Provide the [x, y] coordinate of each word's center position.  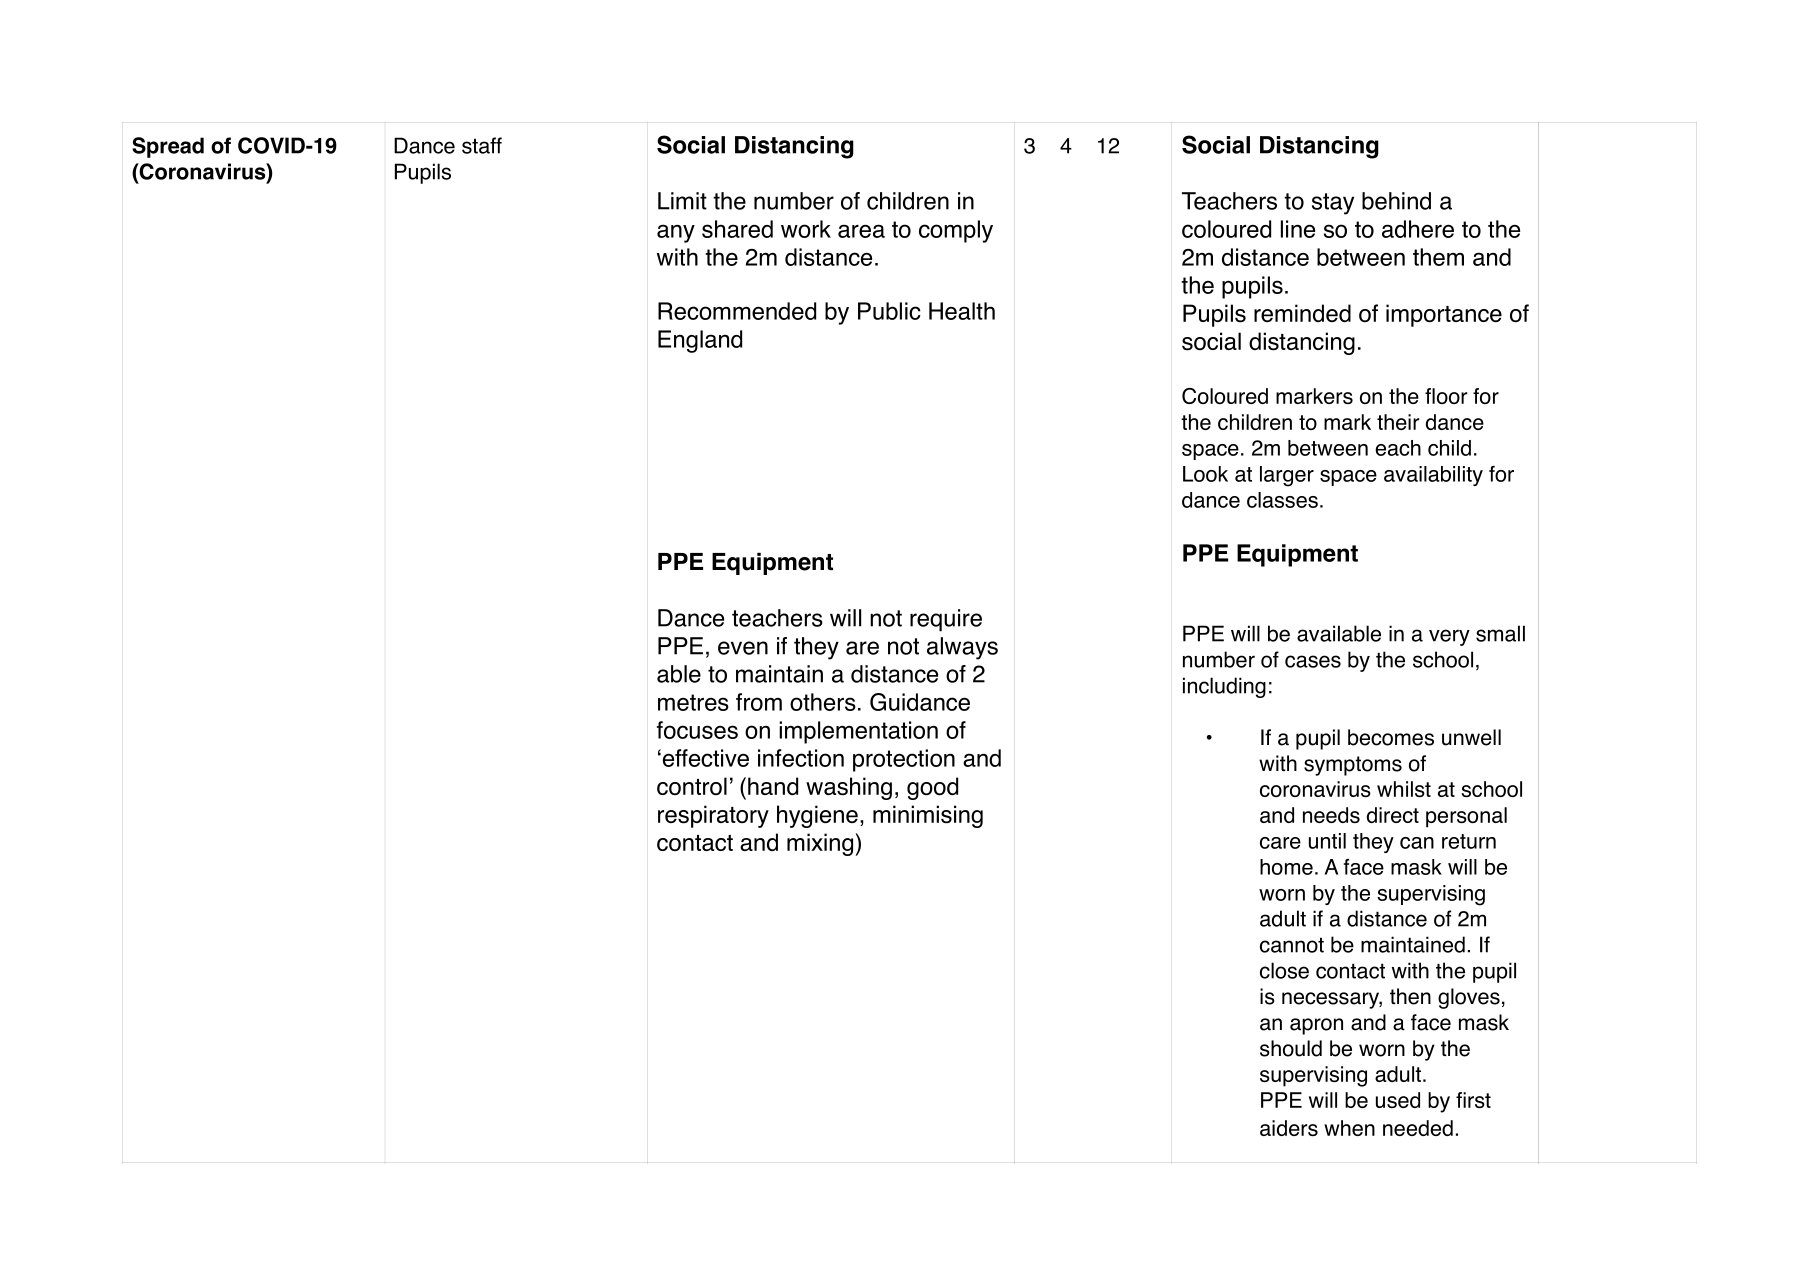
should [1291, 1048]
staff [482, 145]
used [1398, 1100]
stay [1333, 204]
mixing [820, 844]
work [806, 229]
